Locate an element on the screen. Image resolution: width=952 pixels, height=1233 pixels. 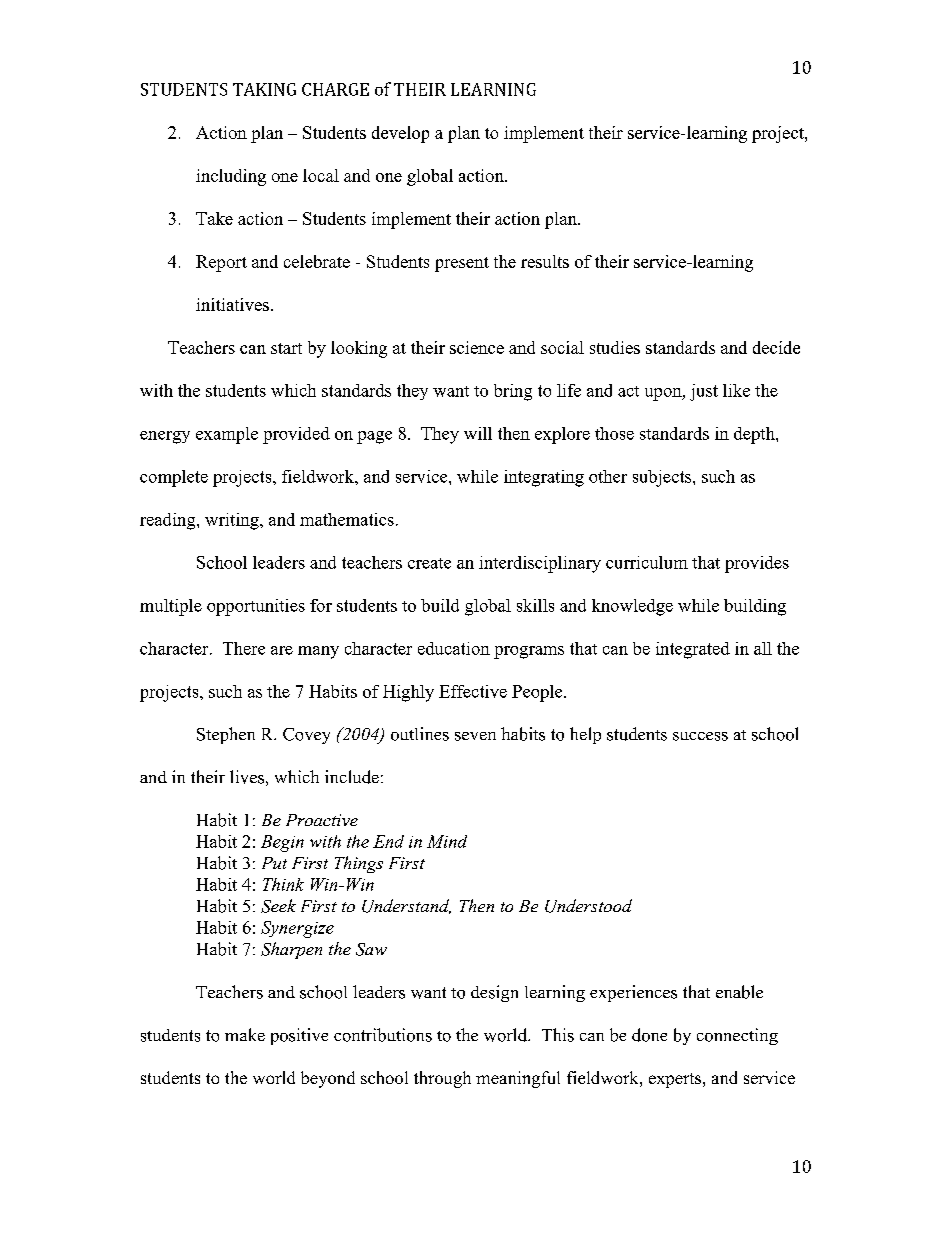
bring is located at coordinates (513, 392).
